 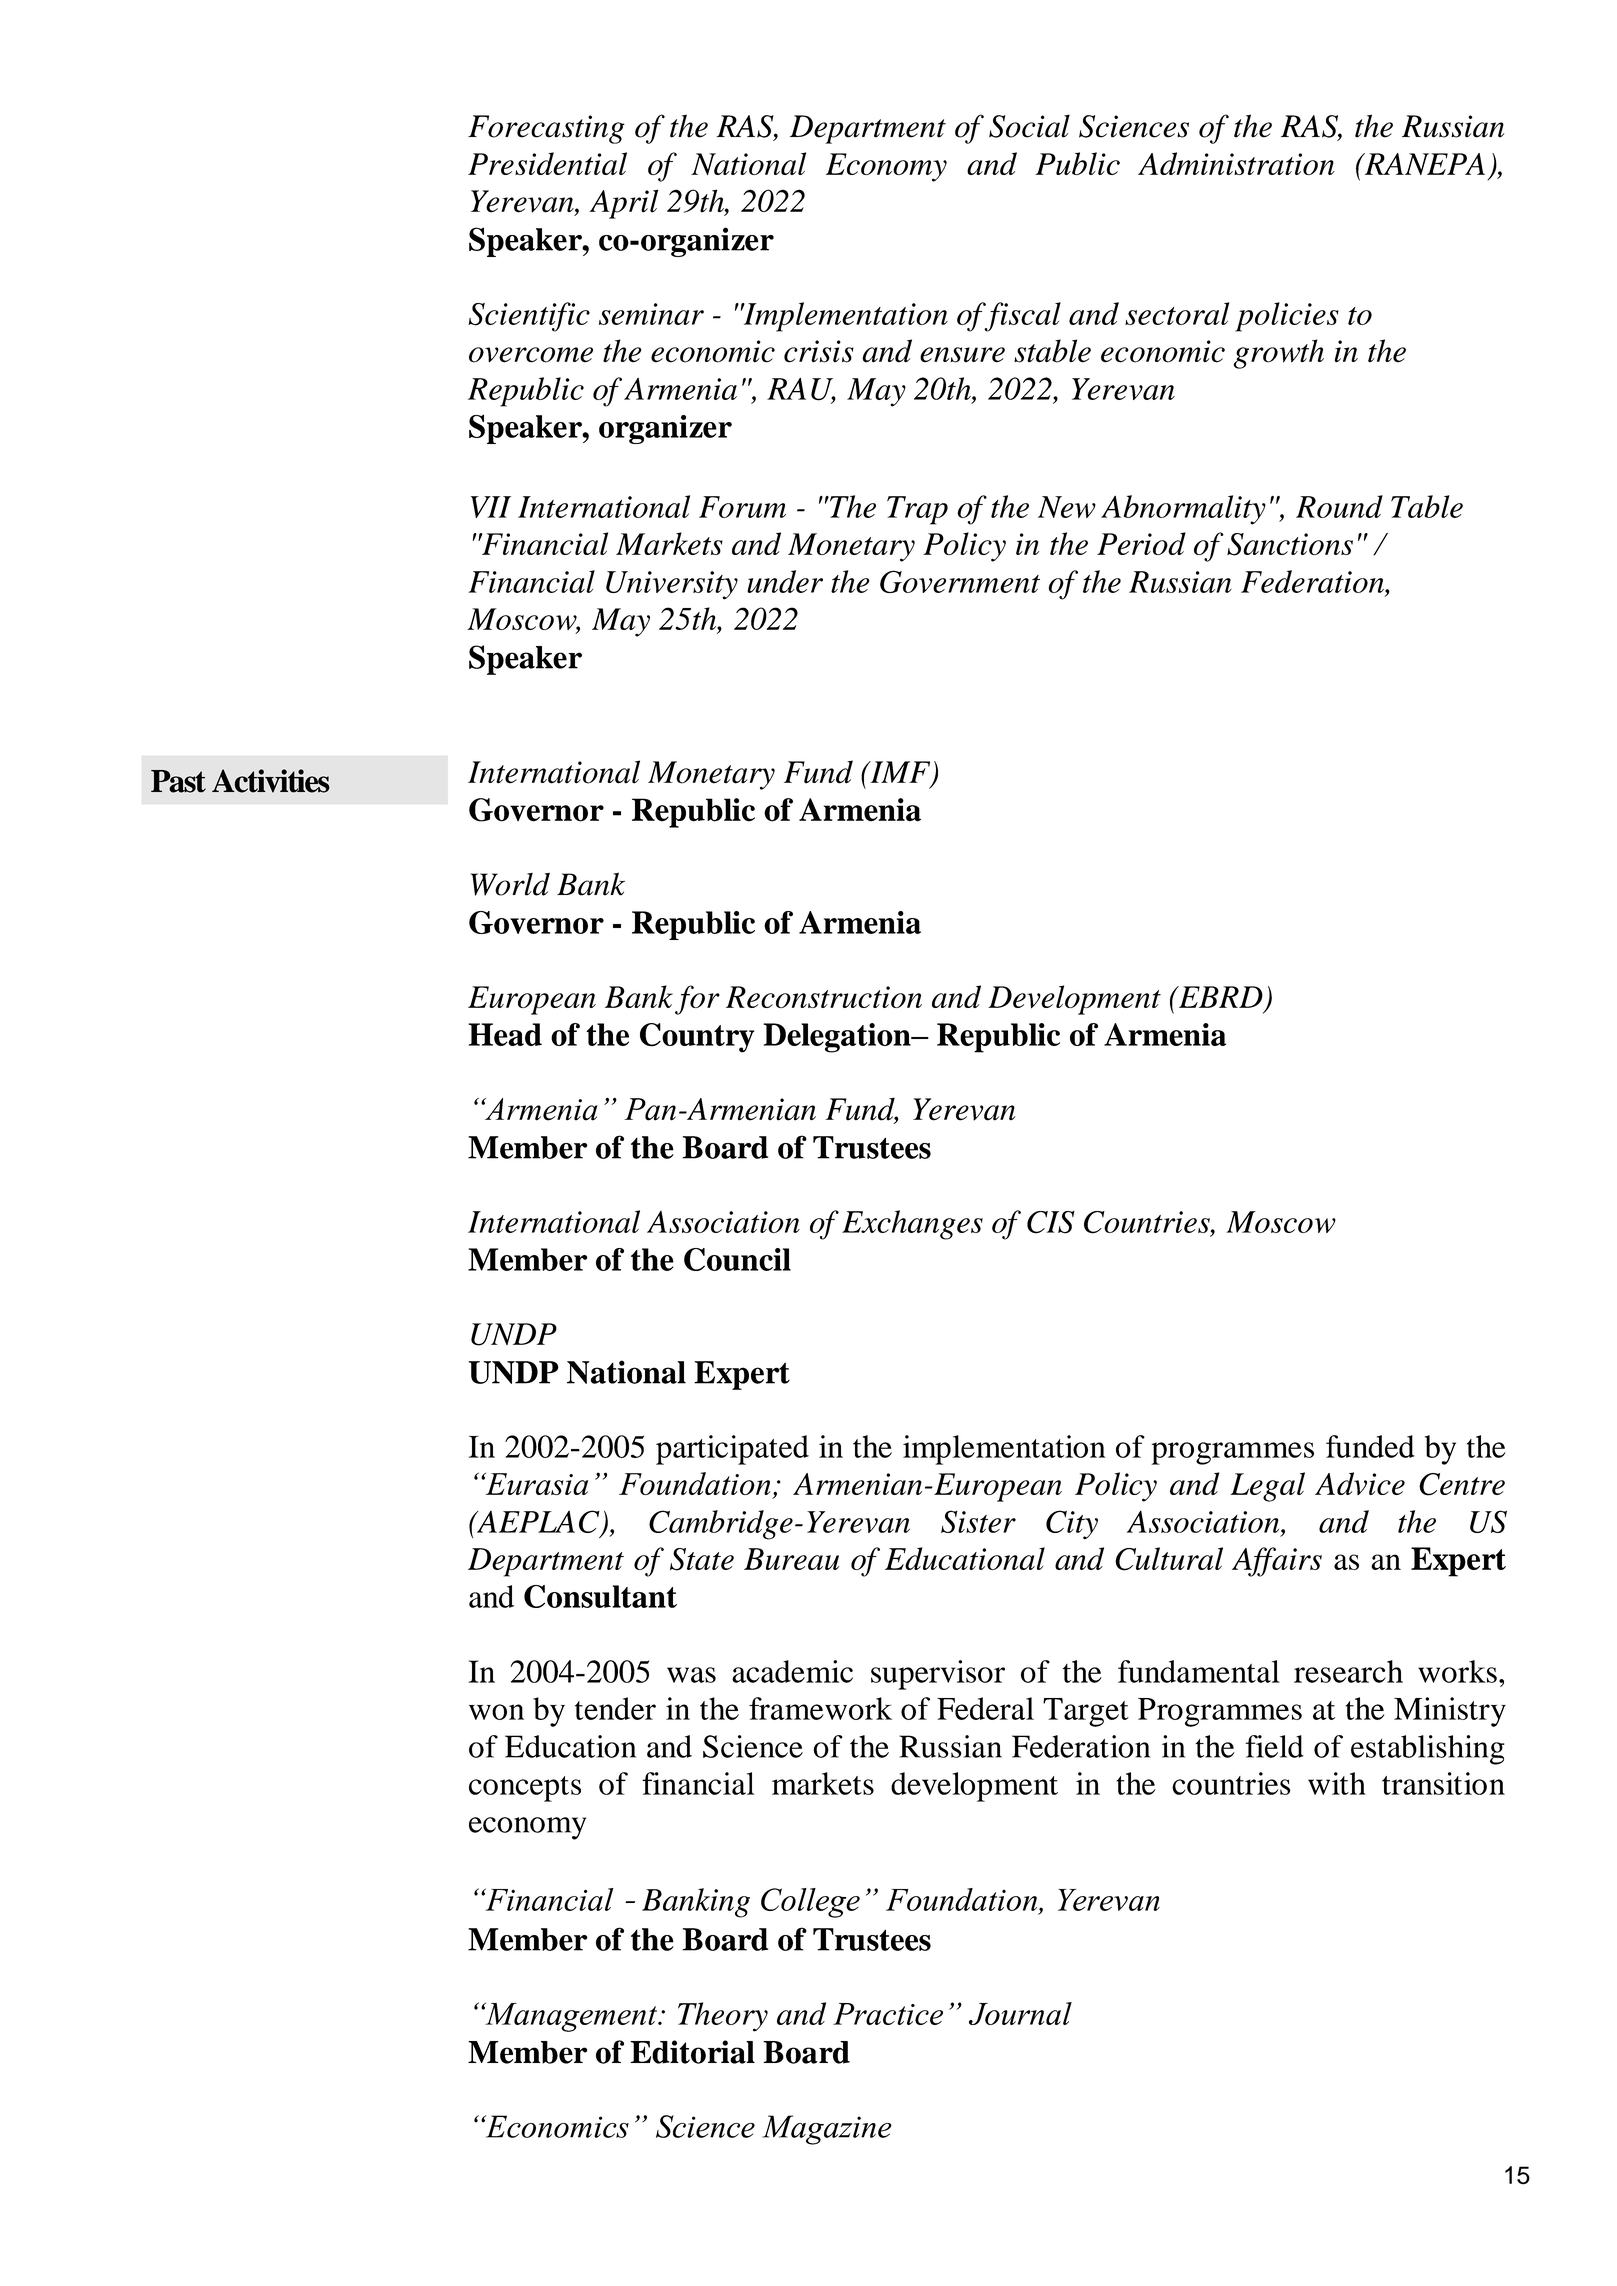 What do you see at coordinates (1267, 1487) in the document?
I see `Legal` at bounding box center [1267, 1487].
